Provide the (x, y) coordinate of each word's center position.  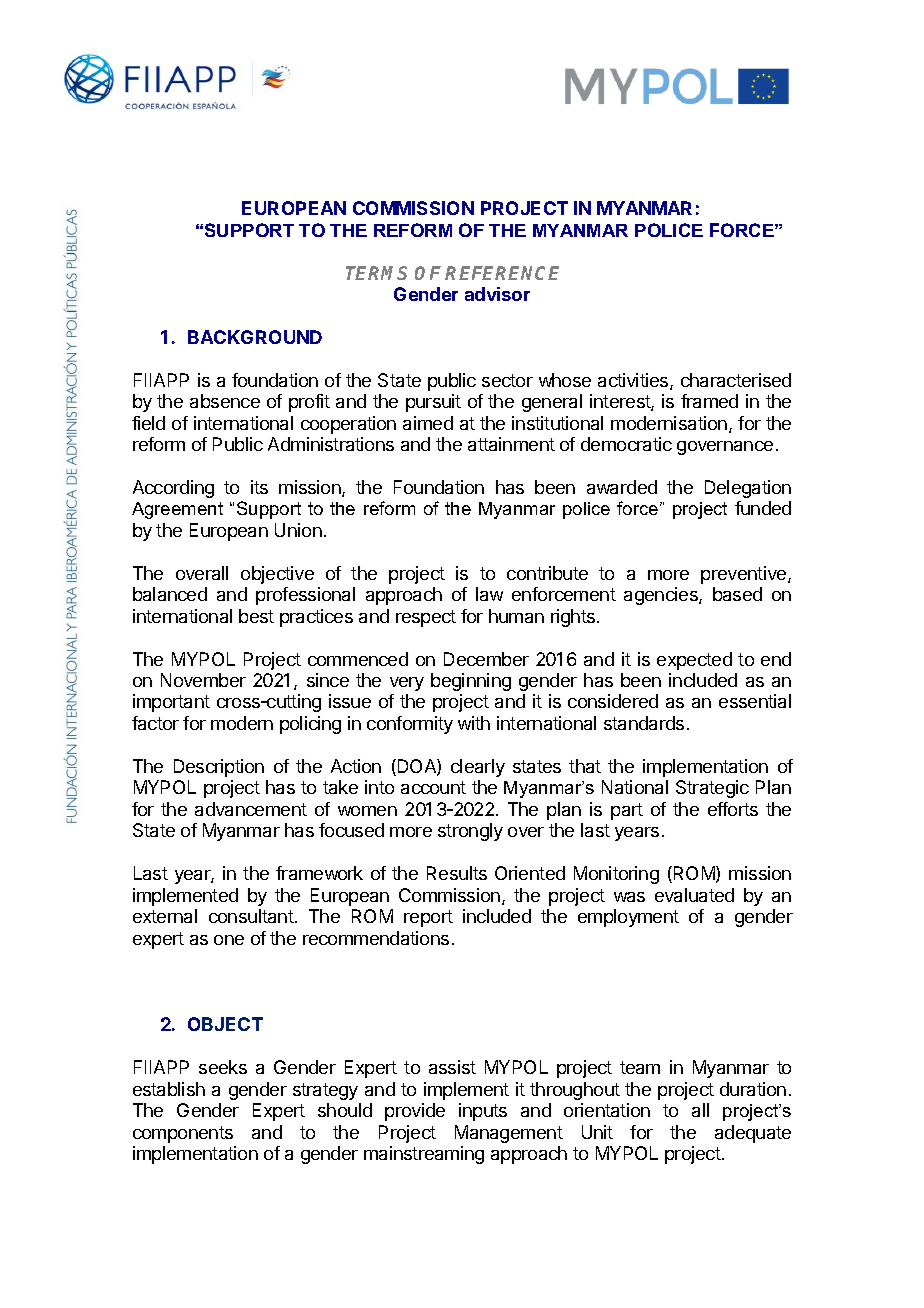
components (183, 1134)
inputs (483, 1112)
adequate (753, 1134)
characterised (736, 380)
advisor (497, 294)
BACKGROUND (255, 337)
